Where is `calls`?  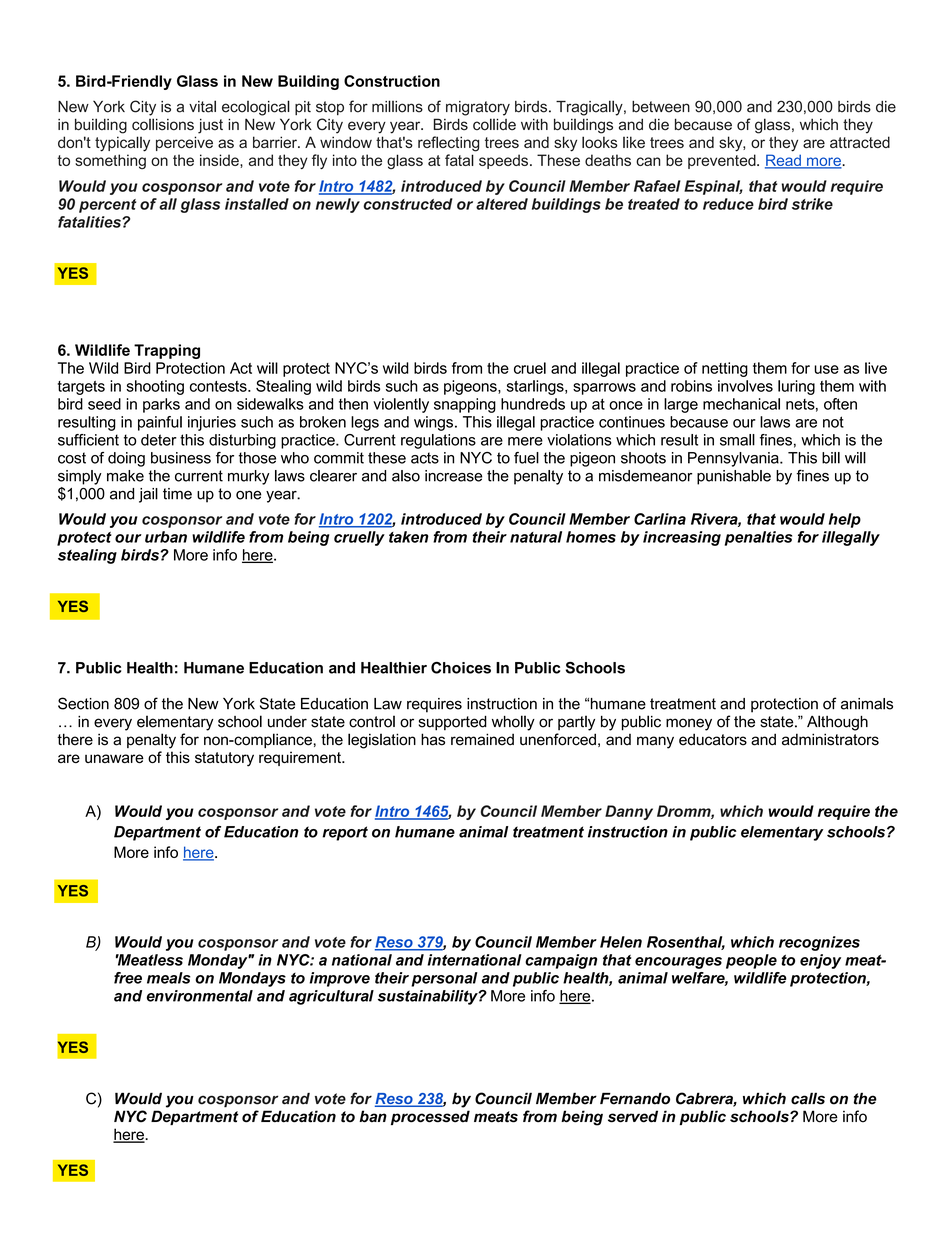
calls is located at coordinates (808, 1098).
